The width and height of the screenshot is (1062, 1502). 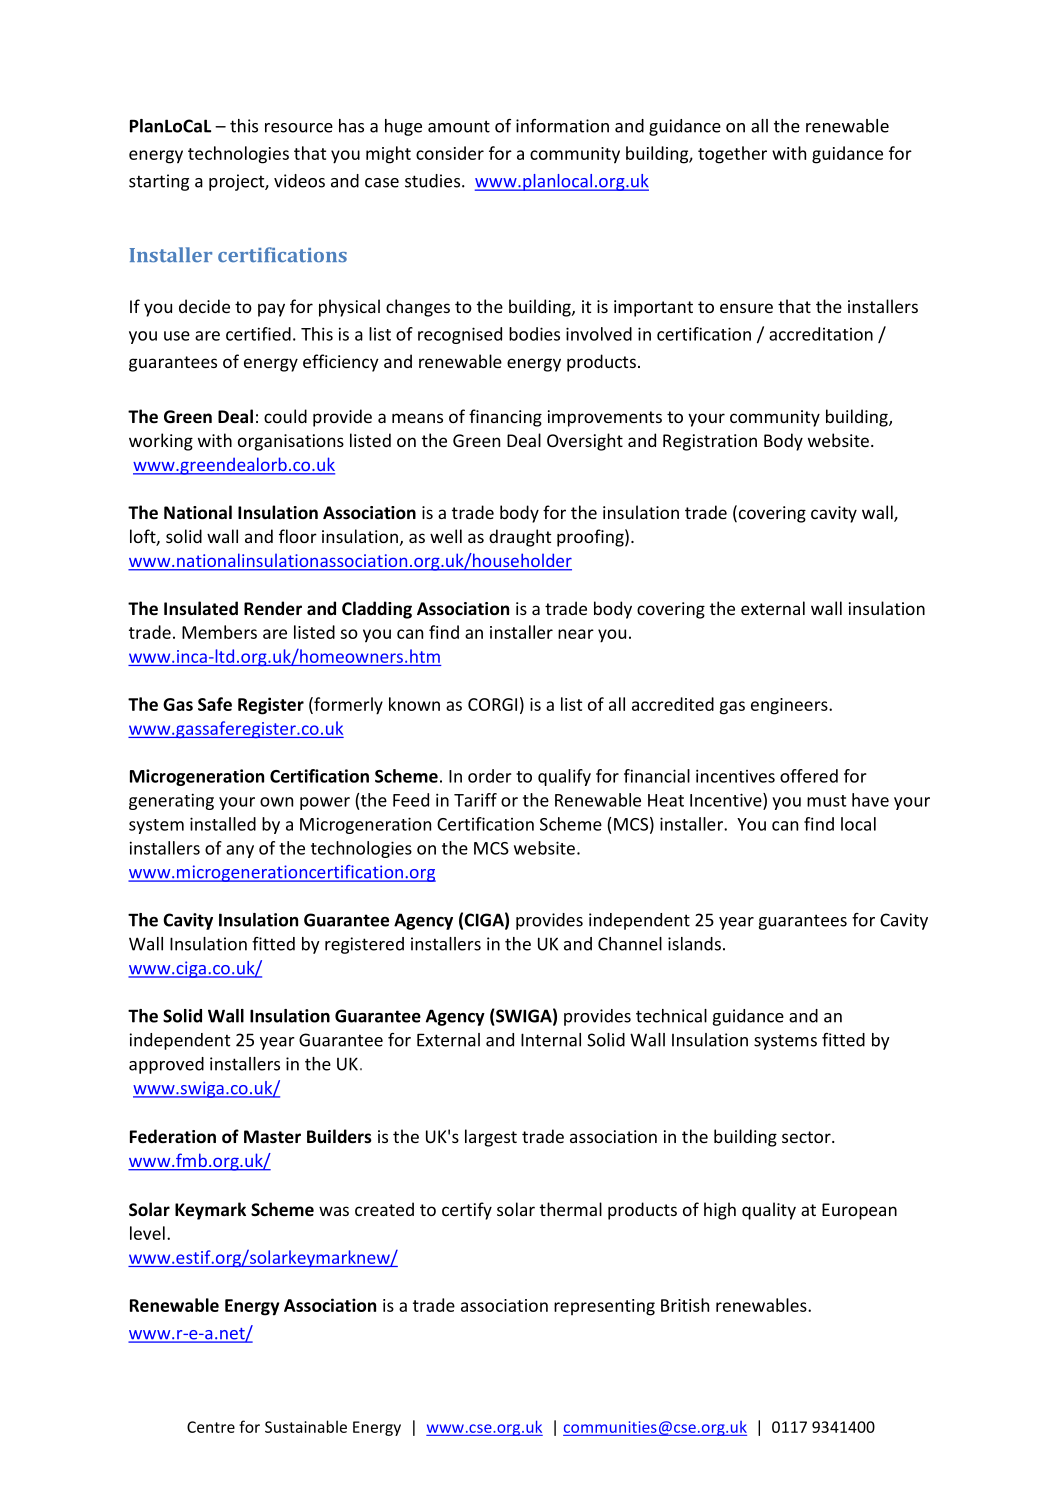 I want to click on together, so click(x=732, y=155).
